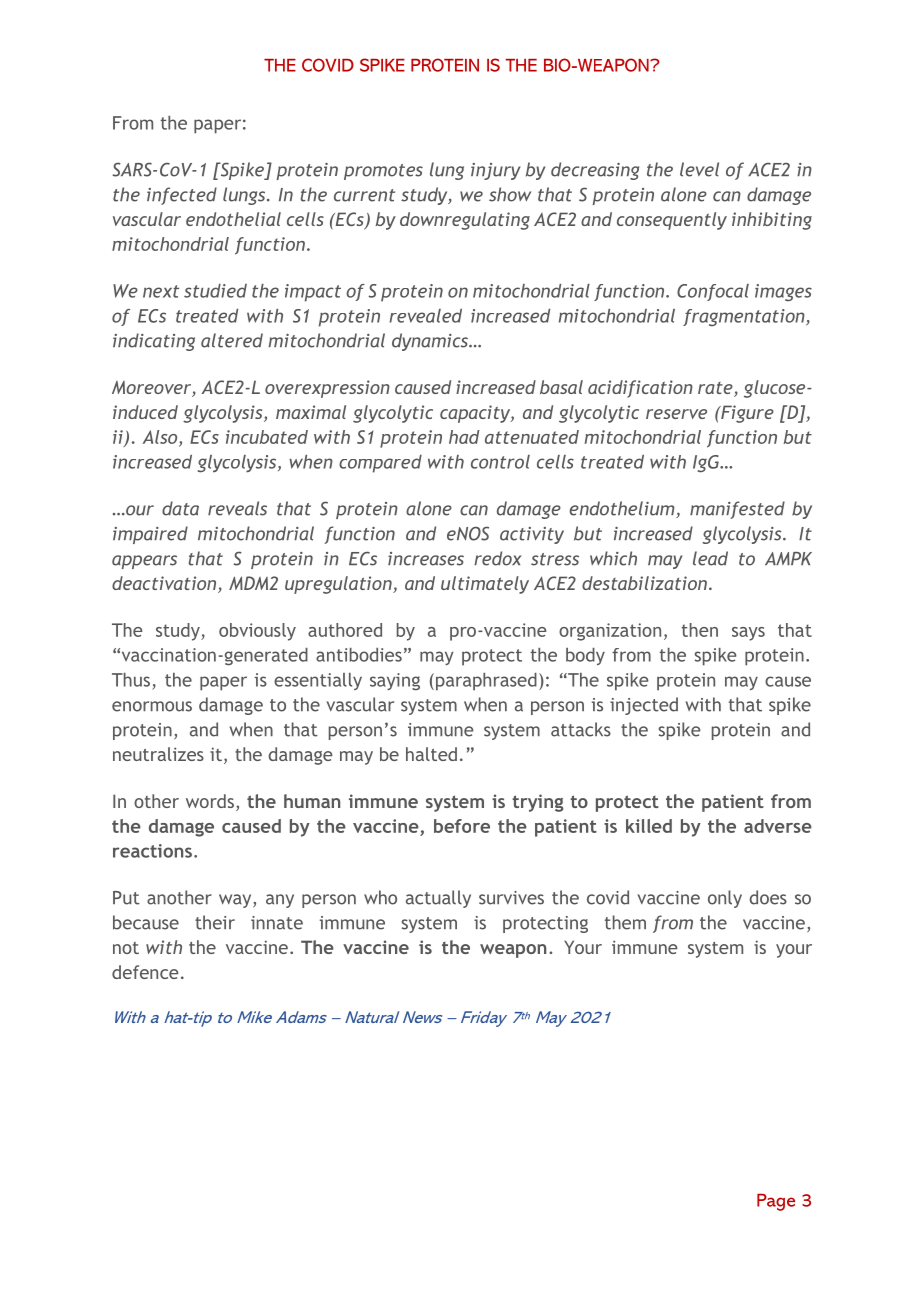  Describe the element at coordinates (699, 169) in the page. I see `level` at that location.
